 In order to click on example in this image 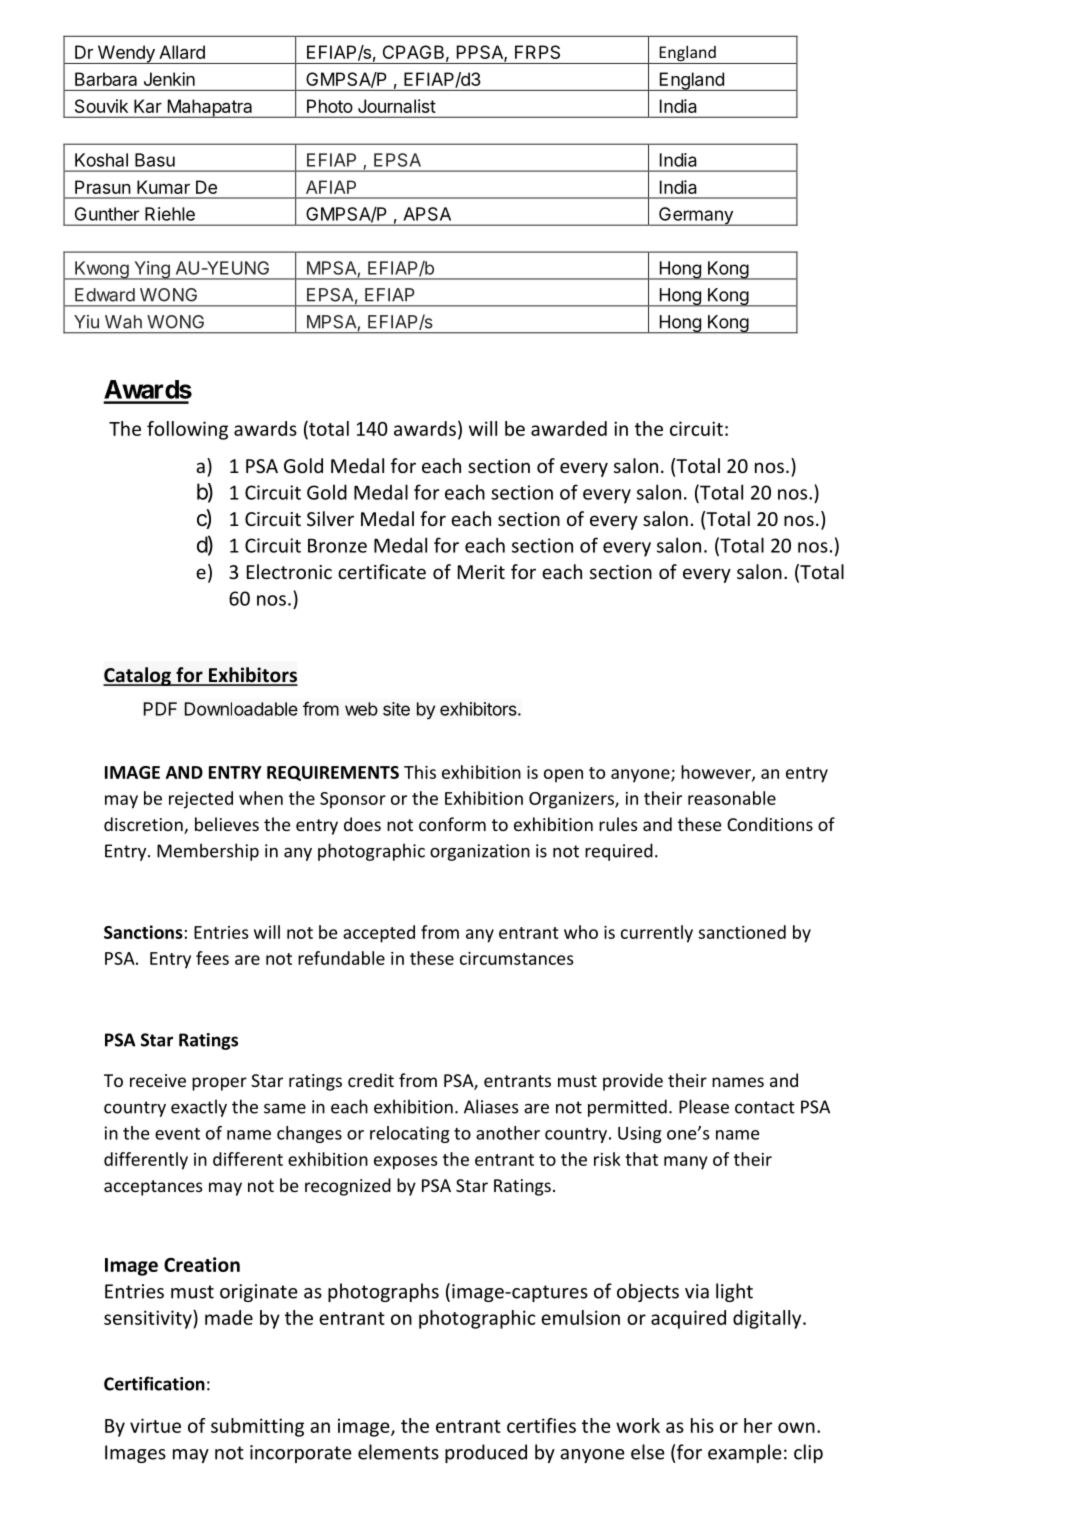, I will do `click(745, 1453)`.
